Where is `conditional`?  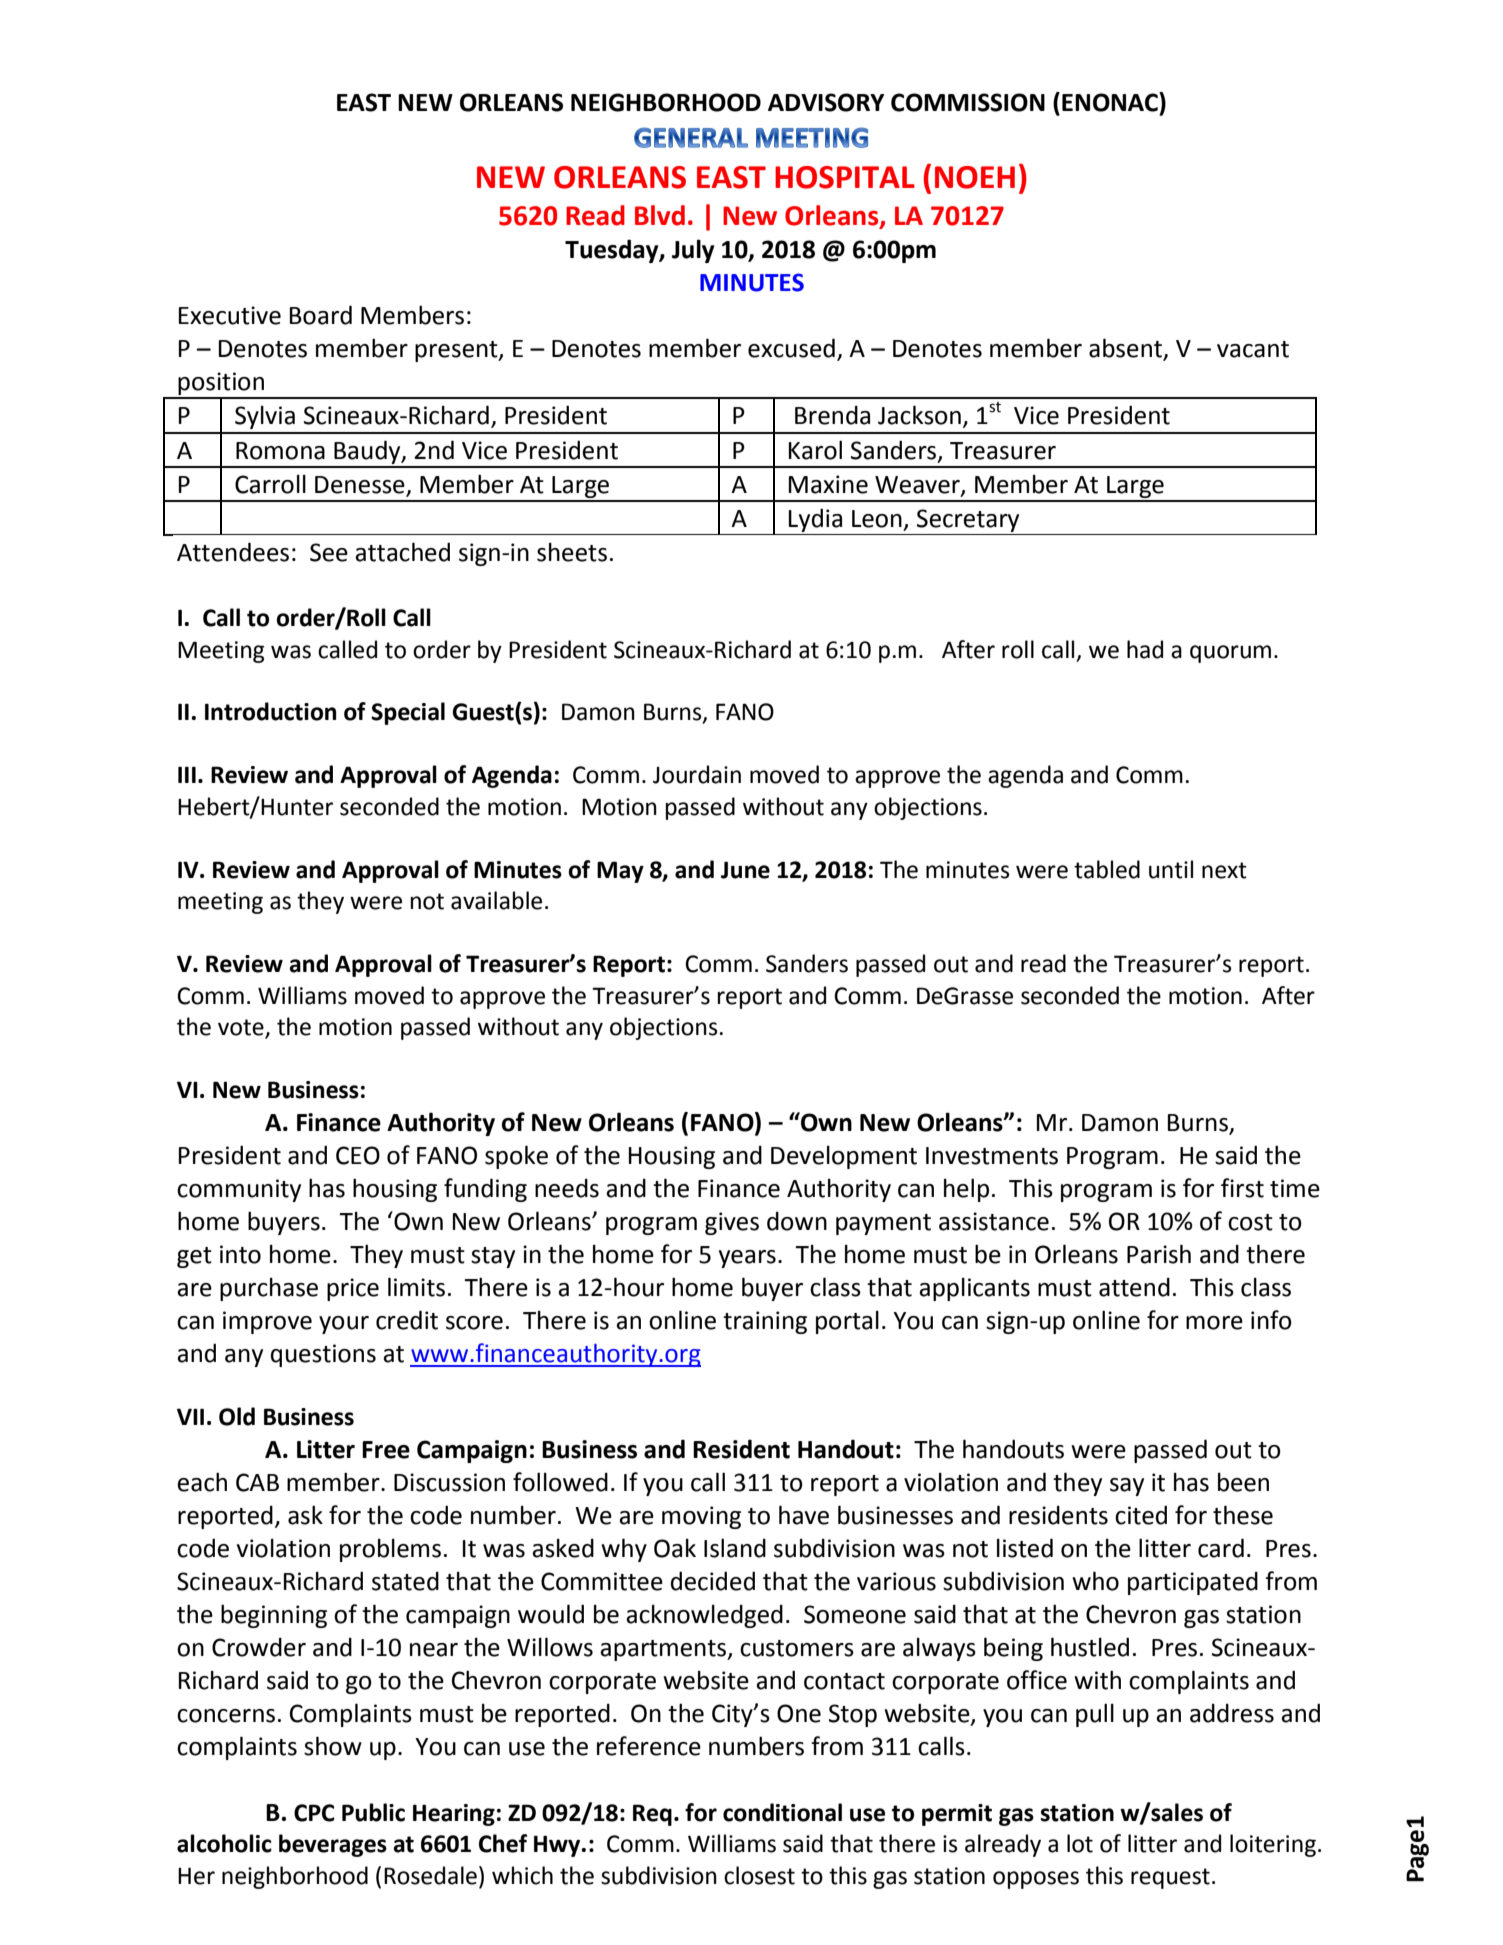
conditional is located at coordinates (782, 1812).
